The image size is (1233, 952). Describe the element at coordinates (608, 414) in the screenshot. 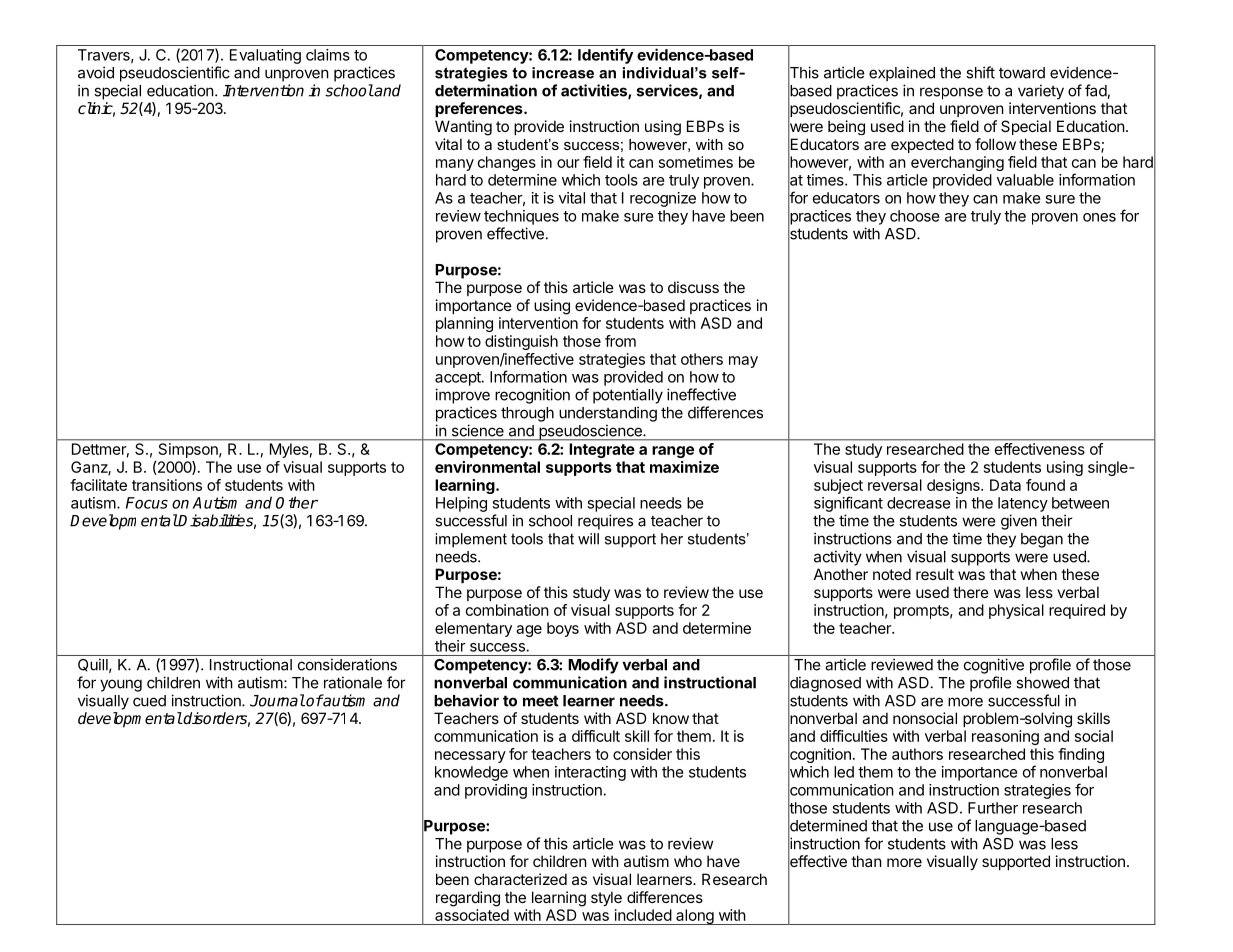

I see `understanding` at that location.
